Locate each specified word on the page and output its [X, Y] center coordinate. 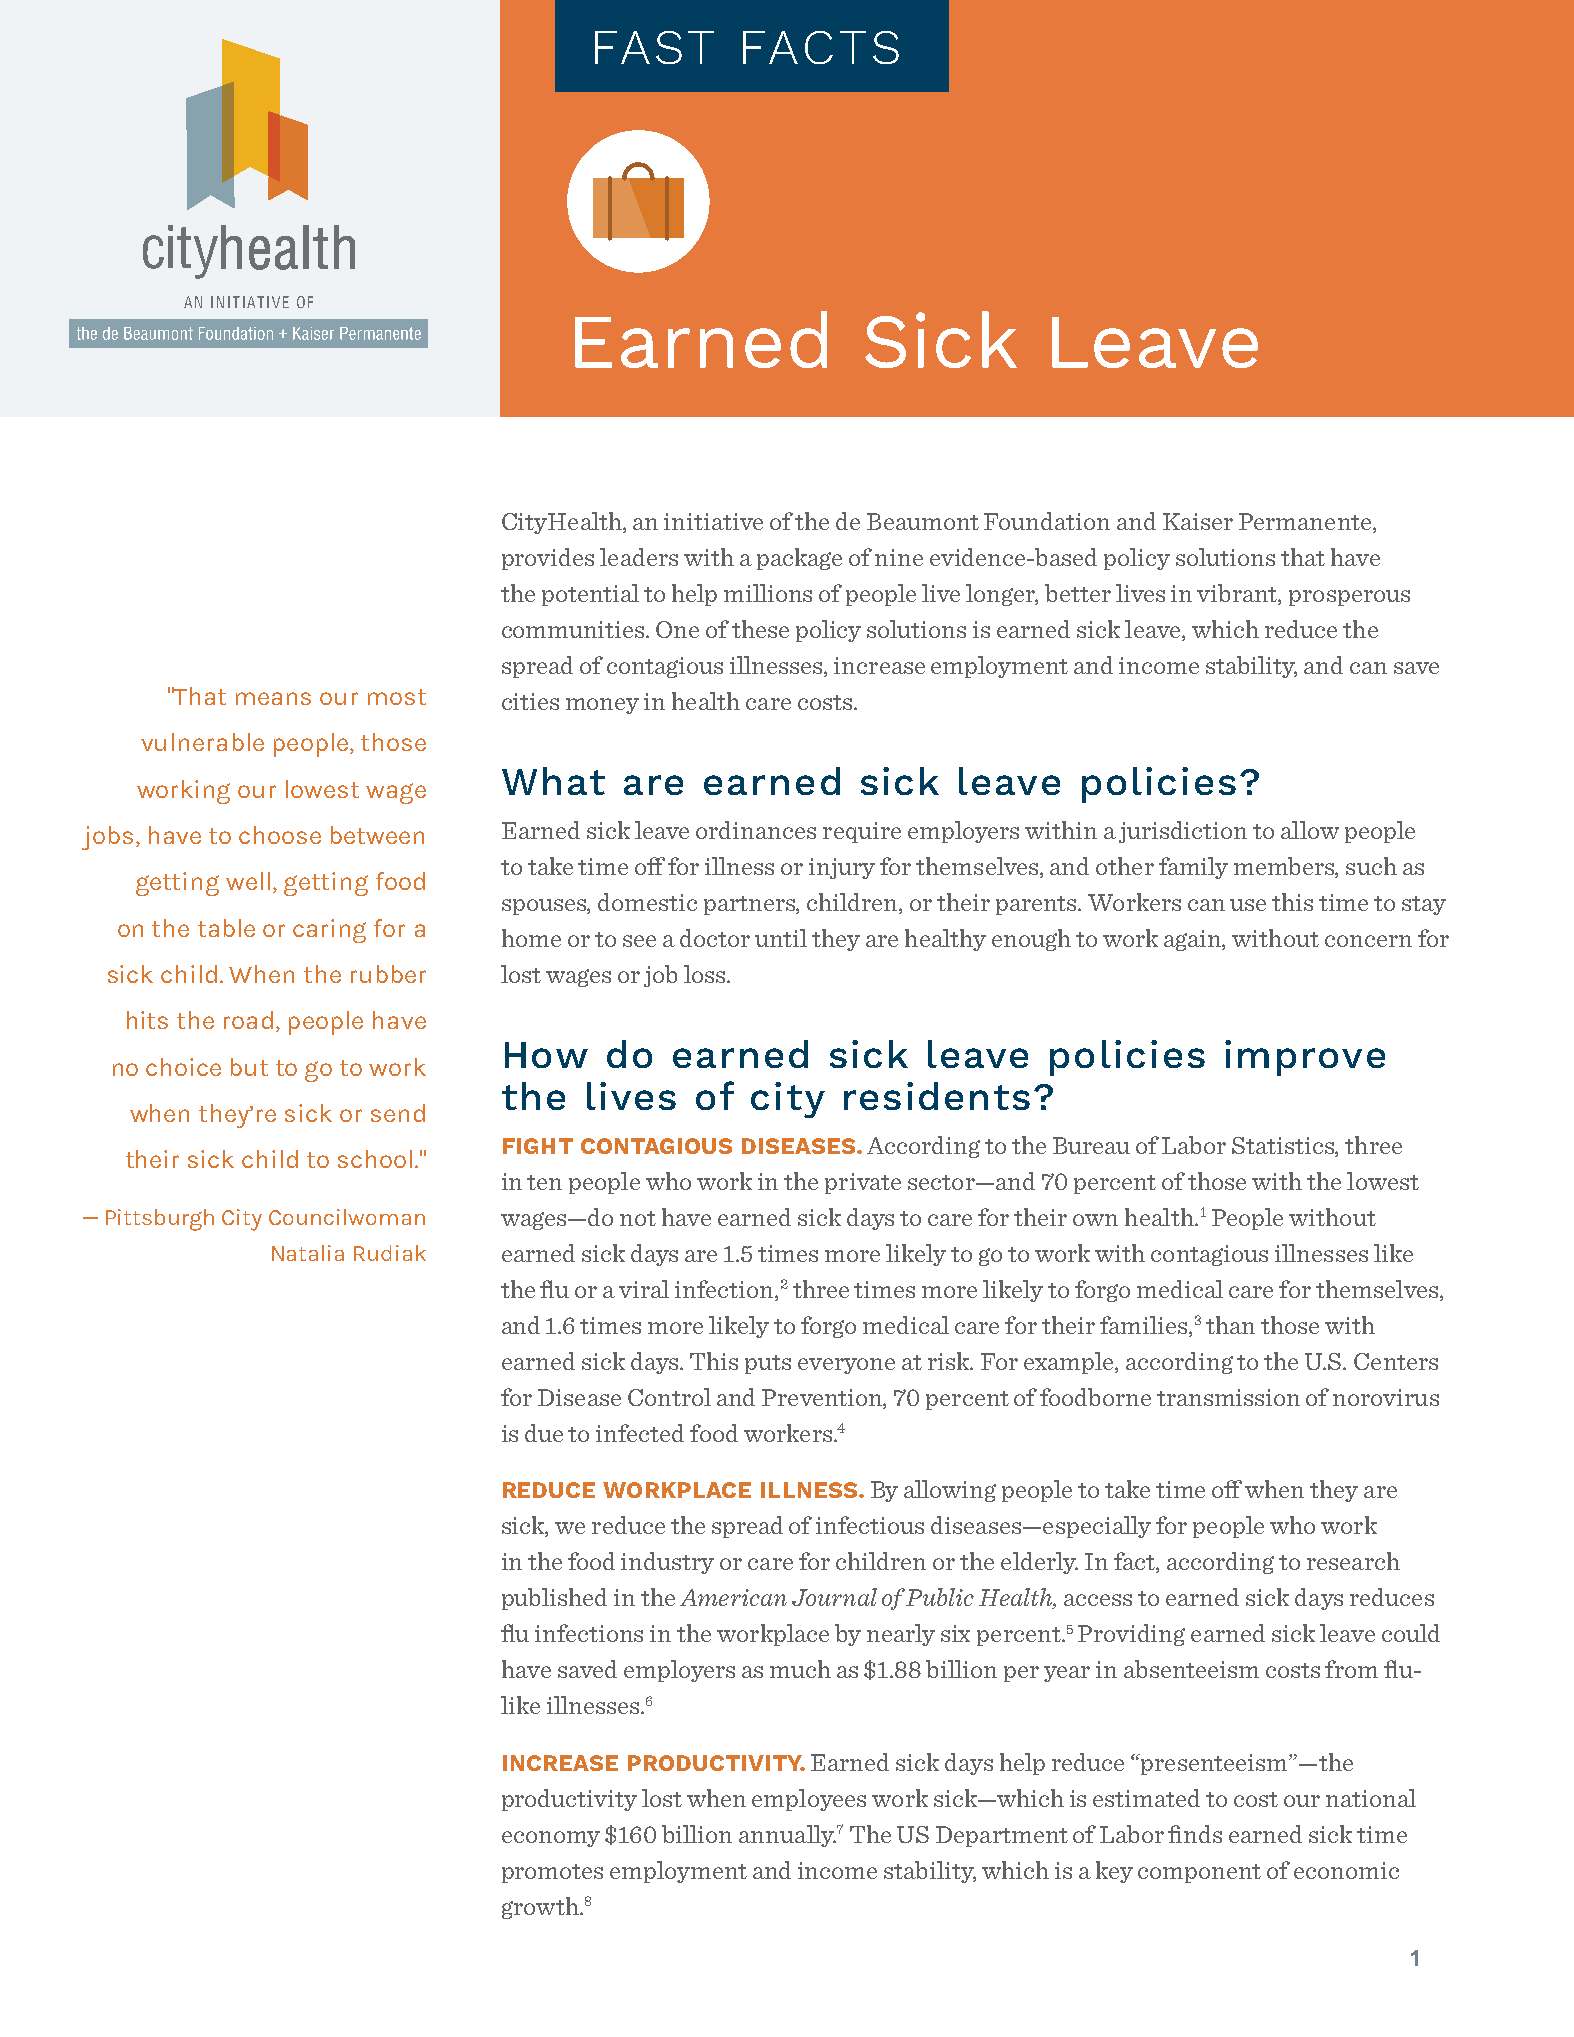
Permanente [1306, 523]
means [273, 698]
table [226, 928]
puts [768, 1364]
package [799, 559]
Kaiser [1198, 521]
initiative [713, 521]
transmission [1228, 1397]
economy [551, 1839]
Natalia [308, 1253]
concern [1368, 941]
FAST [654, 47]
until [781, 938]
